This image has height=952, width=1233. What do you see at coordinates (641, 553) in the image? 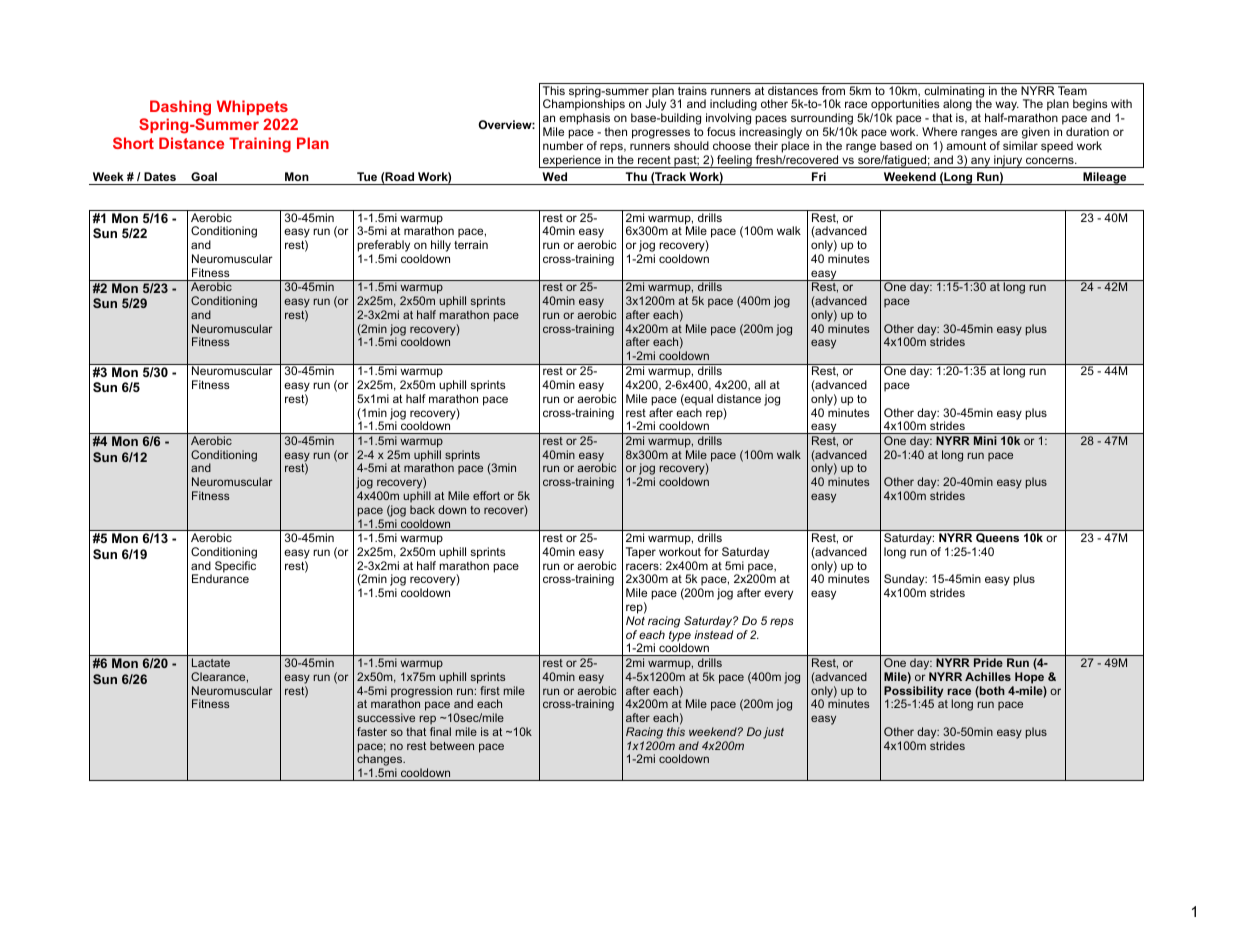
I see `Taper` at bounding box center [641, 553].
